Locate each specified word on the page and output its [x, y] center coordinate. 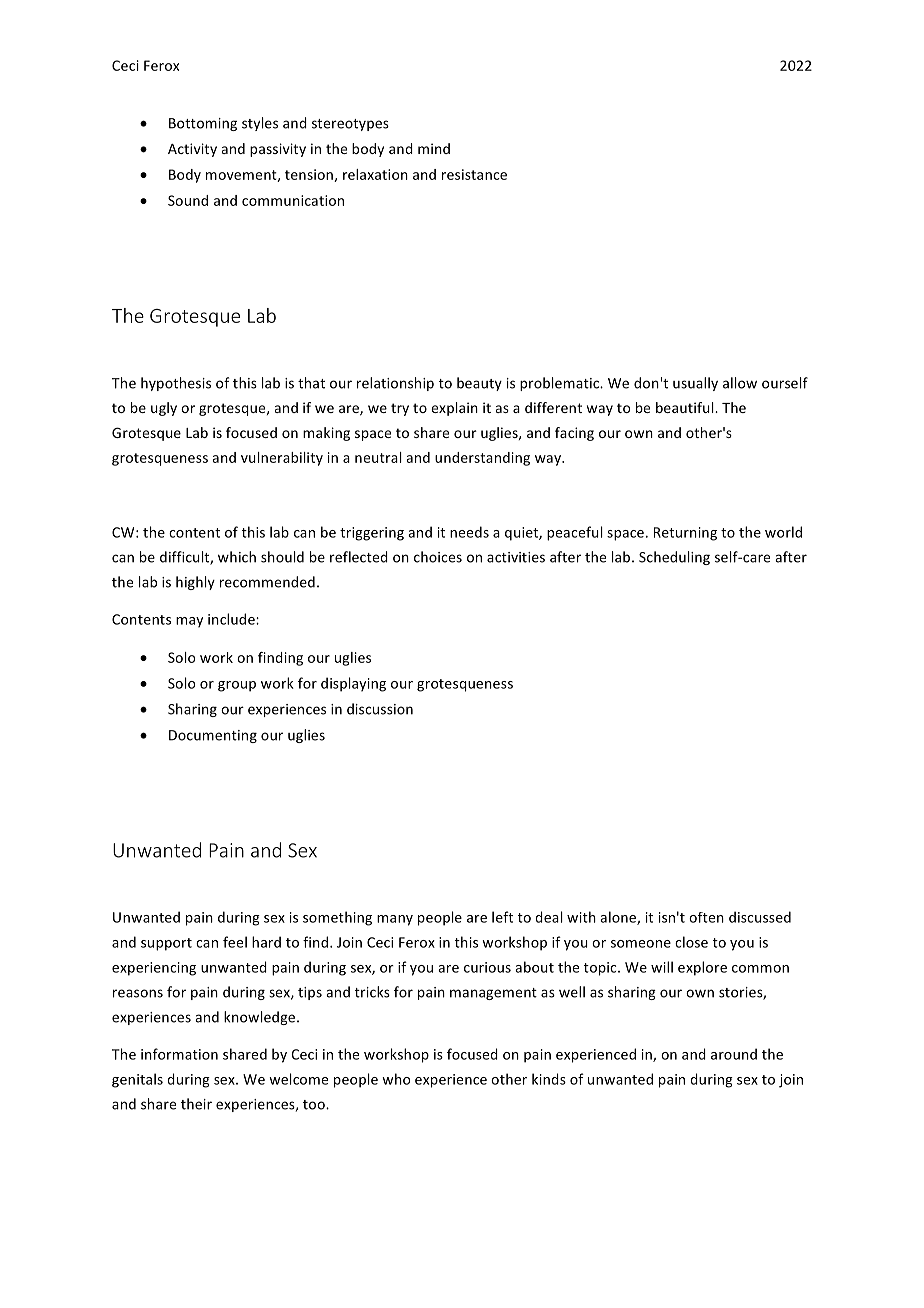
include [232, 619]
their [196, 1104]
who [396, 1079]
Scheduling [674, 558]
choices [438, 557]
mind [434, 148]
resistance [474, 174]
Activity [192, 150]
